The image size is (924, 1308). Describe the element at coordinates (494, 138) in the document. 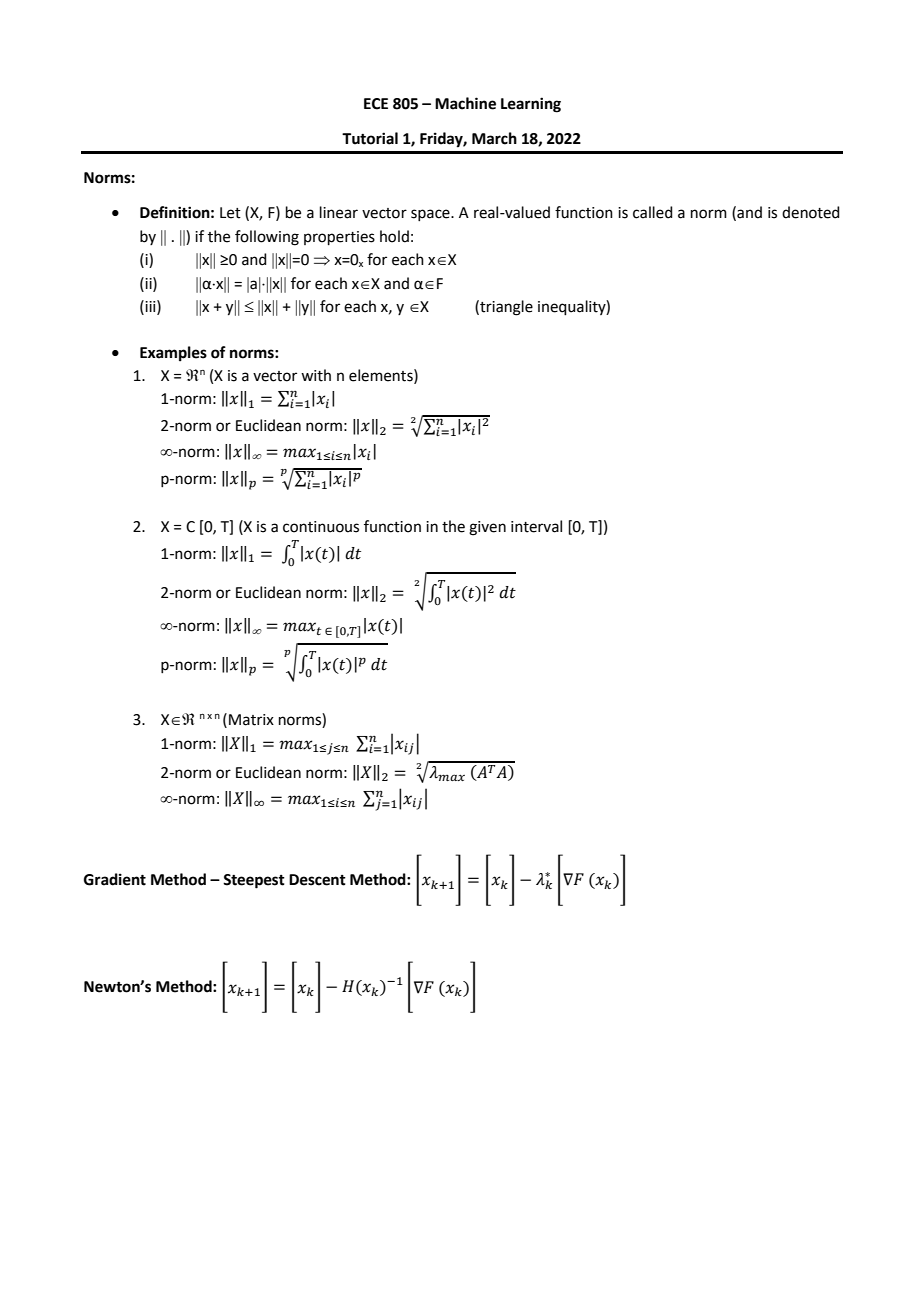

I see `March` at that location.
